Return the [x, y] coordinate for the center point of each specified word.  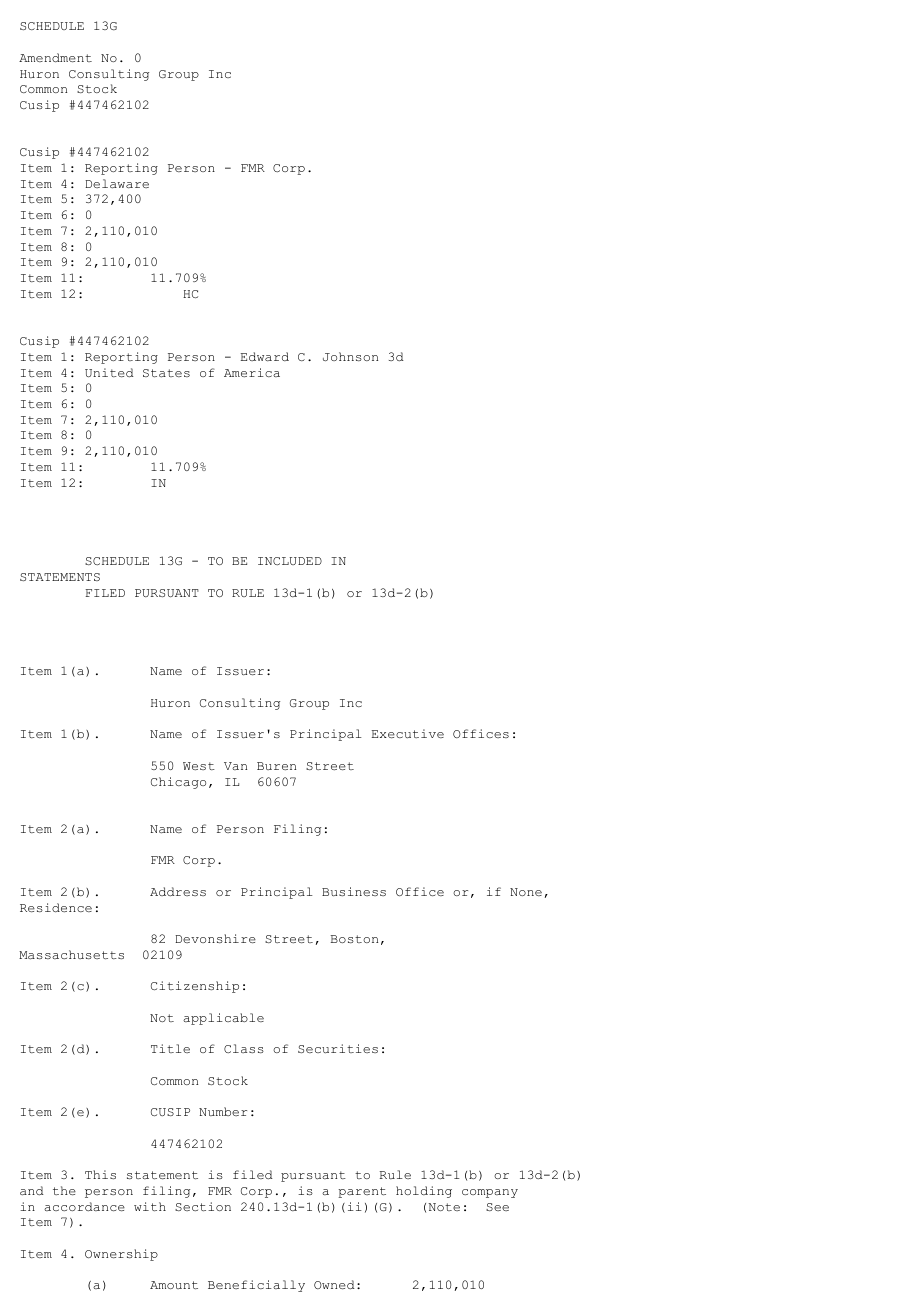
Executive [408, 733]
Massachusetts [71, 955]
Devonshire [215, 938]
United [109, 372]
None [526, 892]
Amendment [55, 57]
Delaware [117, 184]
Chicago [178, 783]
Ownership [121, 1255]
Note [444, 1207]
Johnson [350, 356]
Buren [276, 766]
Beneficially [256, 1286]
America [252, 372]
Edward [265, 356]
